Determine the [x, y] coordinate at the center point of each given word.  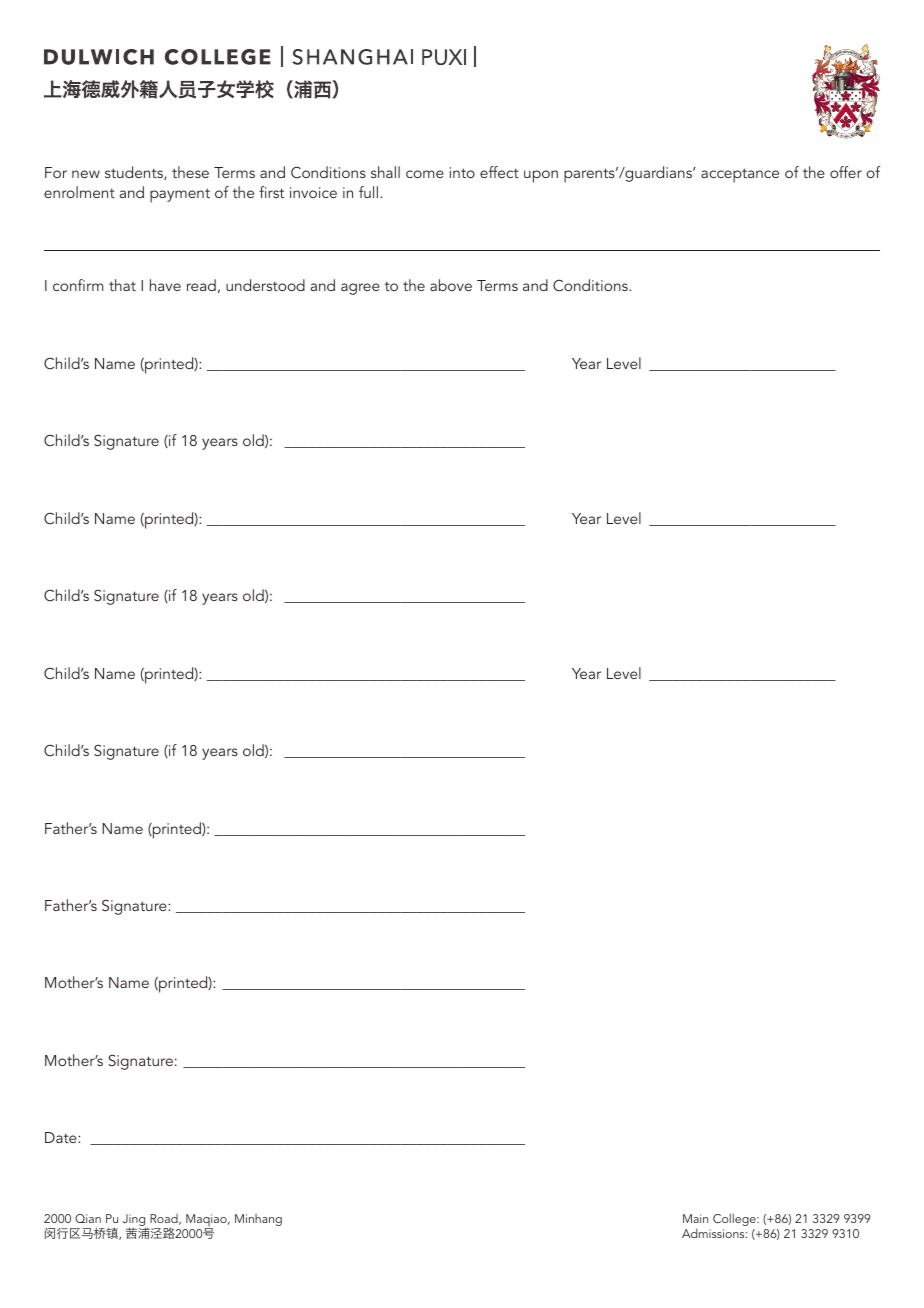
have [165, 285]
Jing [135, 1221]
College [735, 1219]
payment [180, 195]
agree [360, 289]
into [462, 172]
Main [695, 1218]
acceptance [740, 175]
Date [62, 1137]
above [451, 285]
